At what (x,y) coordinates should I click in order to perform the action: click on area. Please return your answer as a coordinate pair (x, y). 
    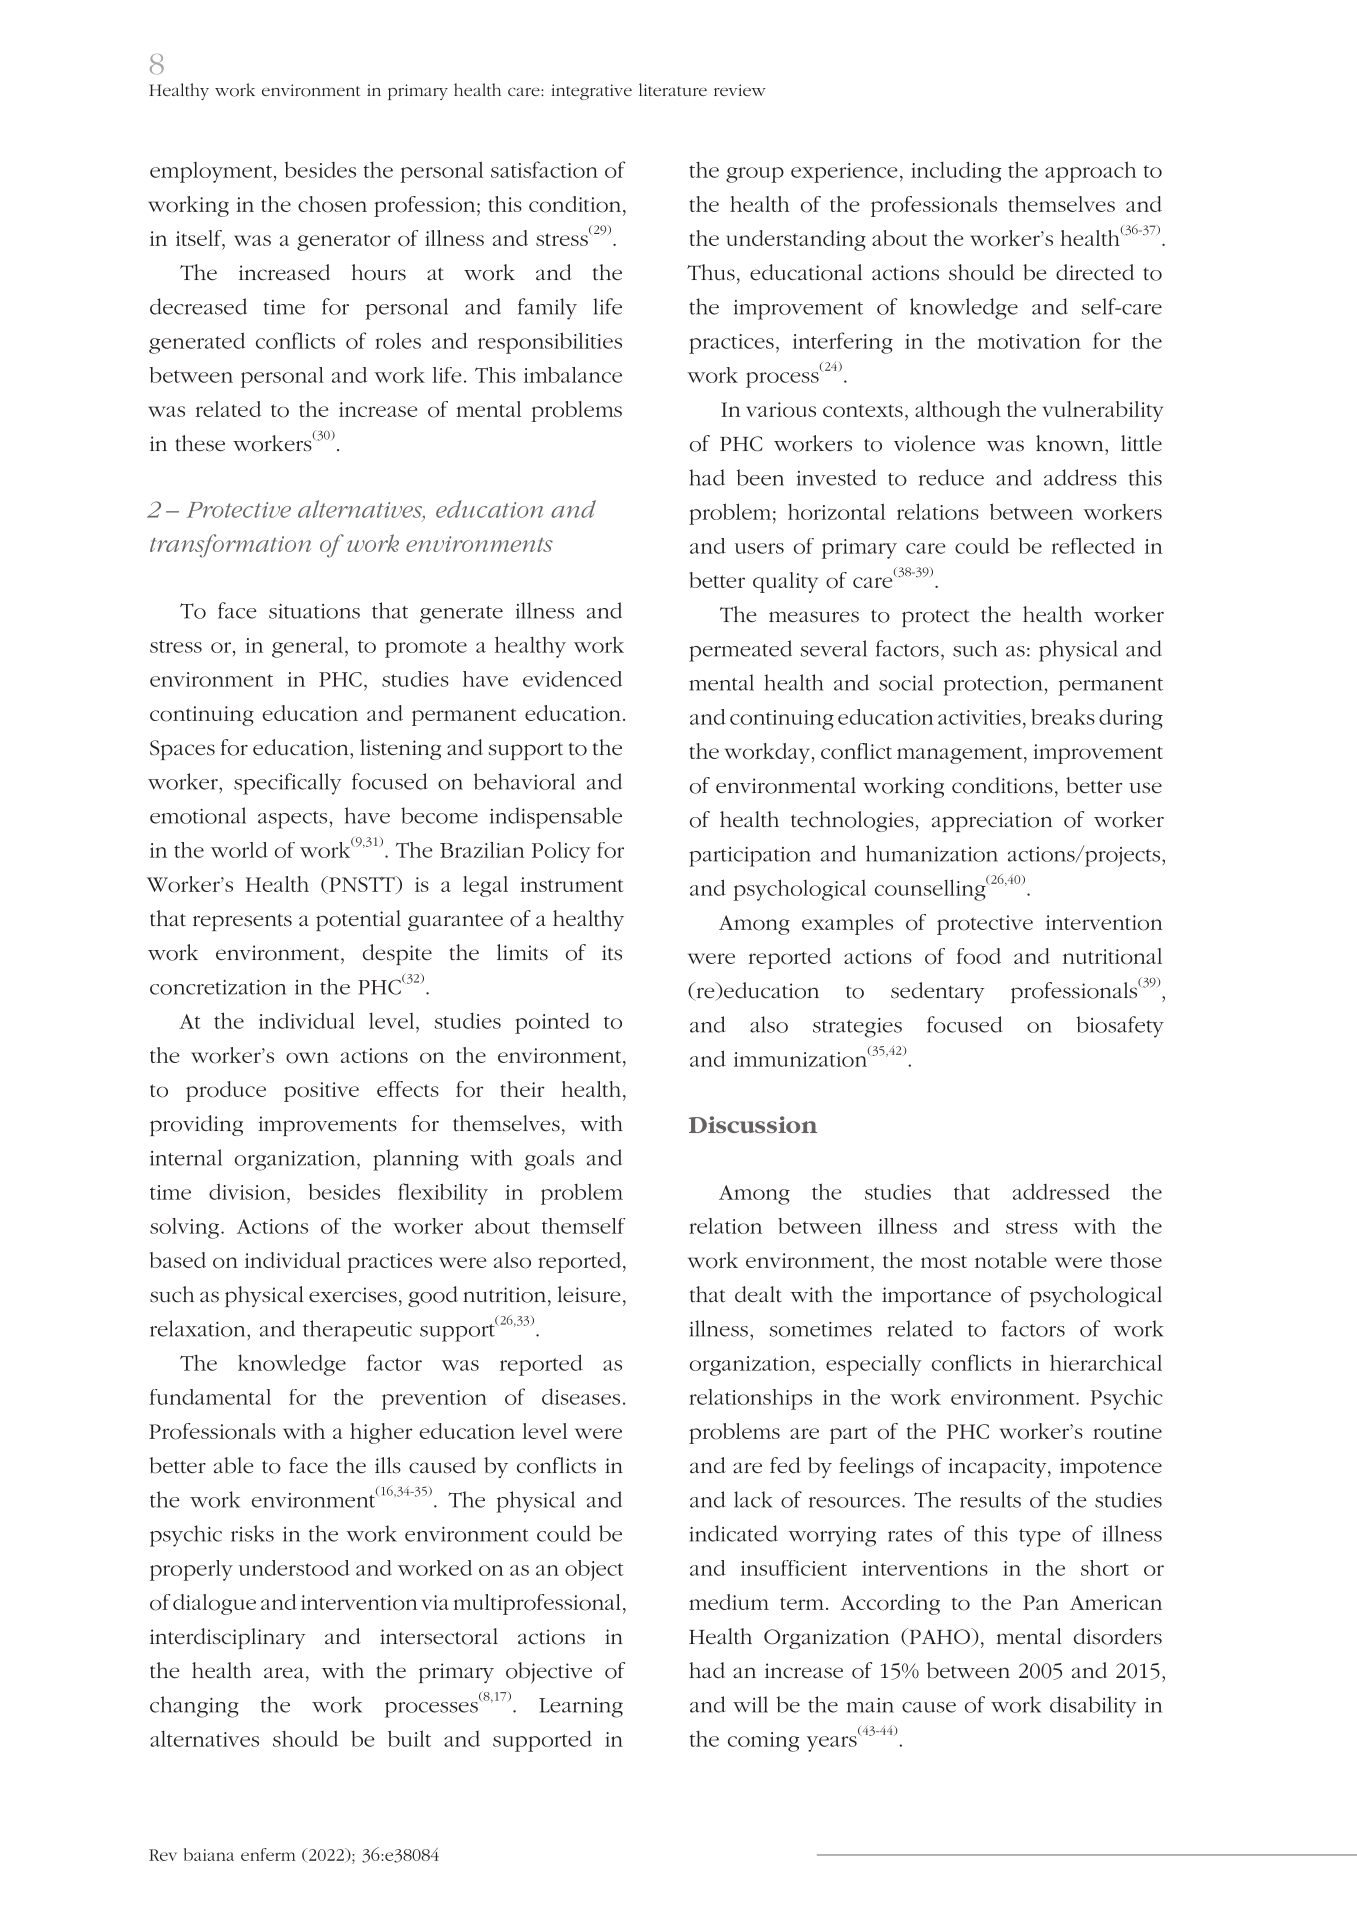
    Looking at the image, I should click on (284, 1673).
